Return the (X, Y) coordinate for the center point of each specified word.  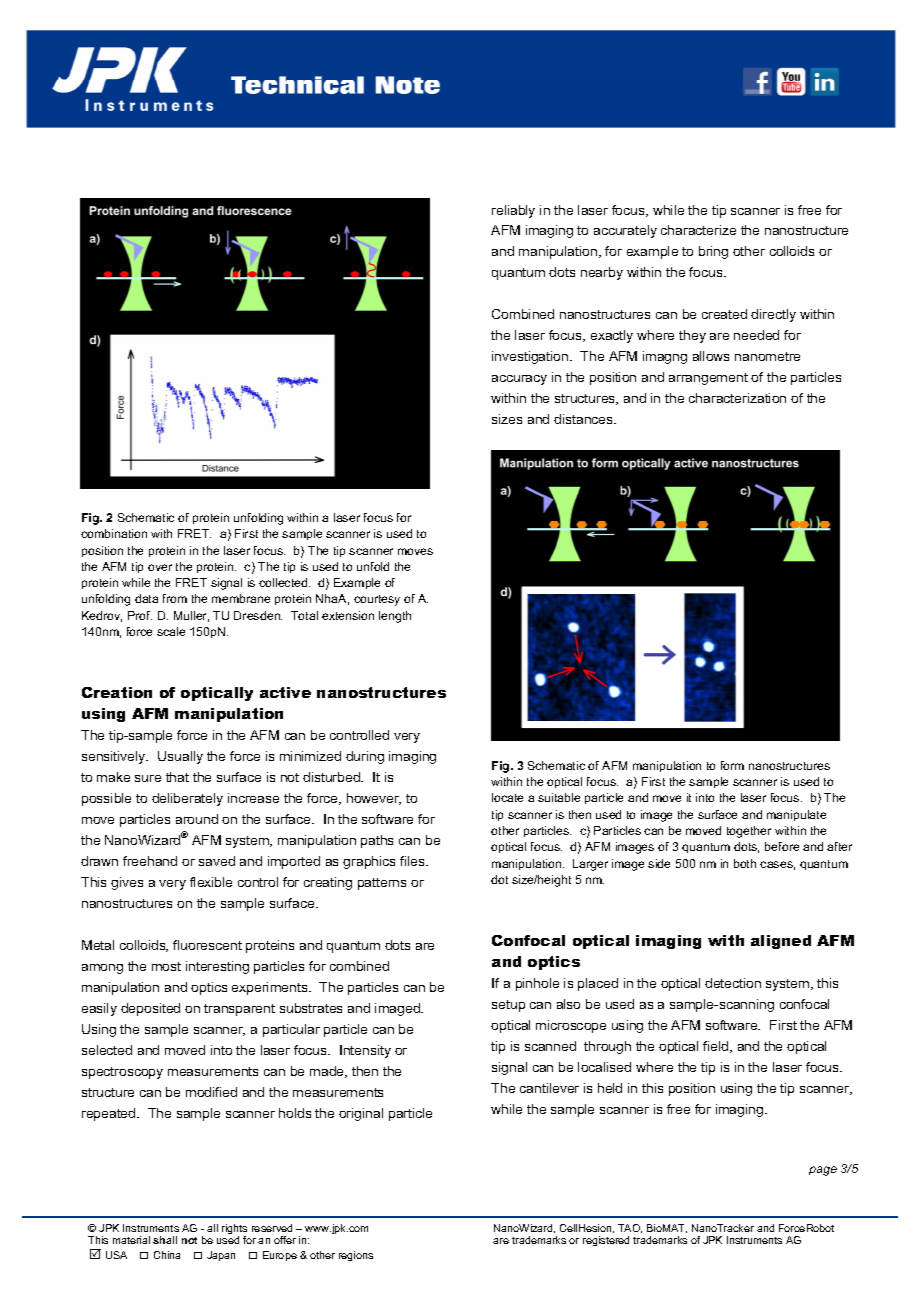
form (732, 765)
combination (114, 533)
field (717, 1047)
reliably (513, 211)
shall (165, 1240)
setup (508, 1006)
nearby (602, 273)
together (749, 832)
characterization (737, 398)
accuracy (519, 380)
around (197, 819)
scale (171, 631)
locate (507, 797)
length (395, 617)
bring (713, 252)
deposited (150, 1009)
